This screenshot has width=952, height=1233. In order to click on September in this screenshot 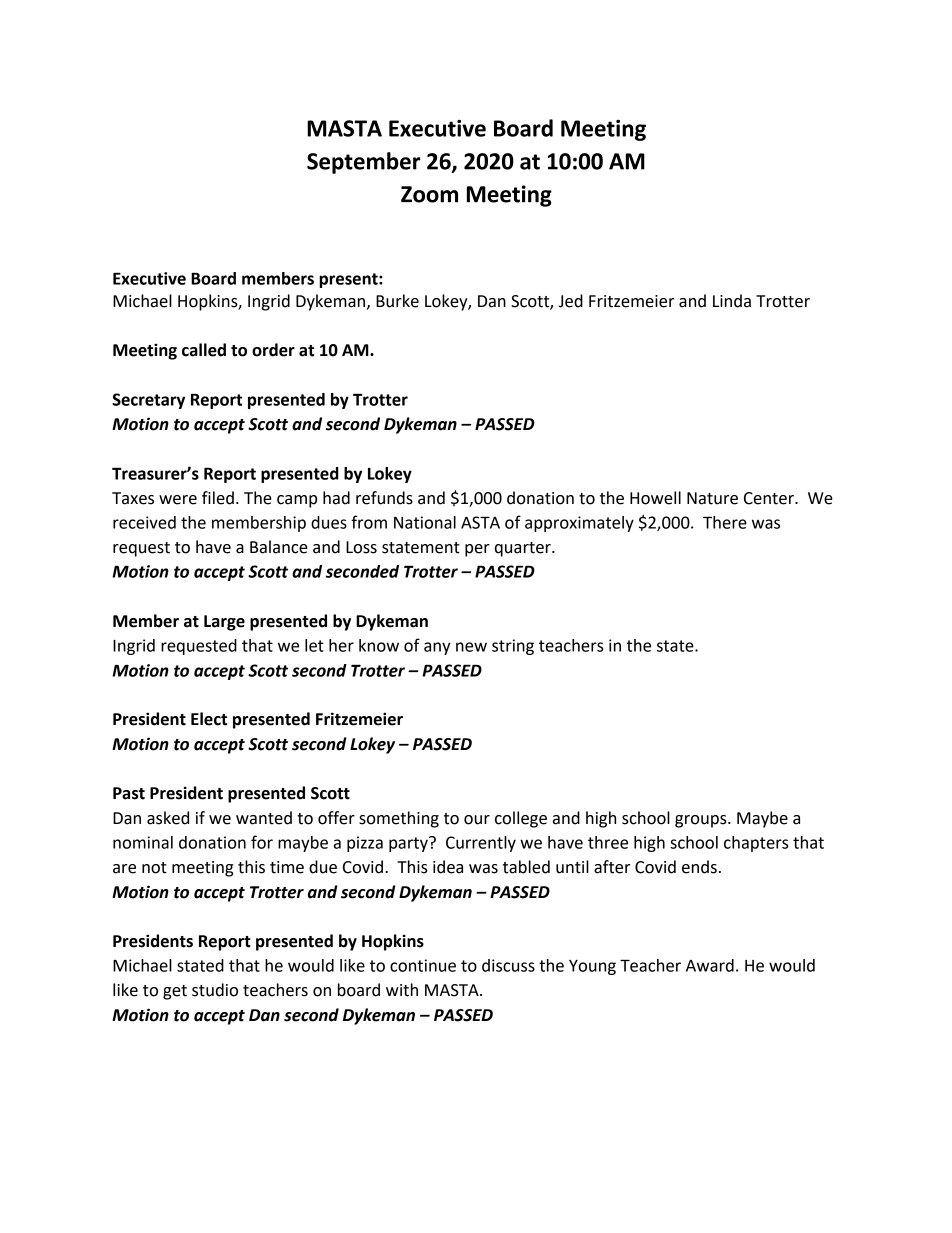, I will do `click(363, 163)`.
